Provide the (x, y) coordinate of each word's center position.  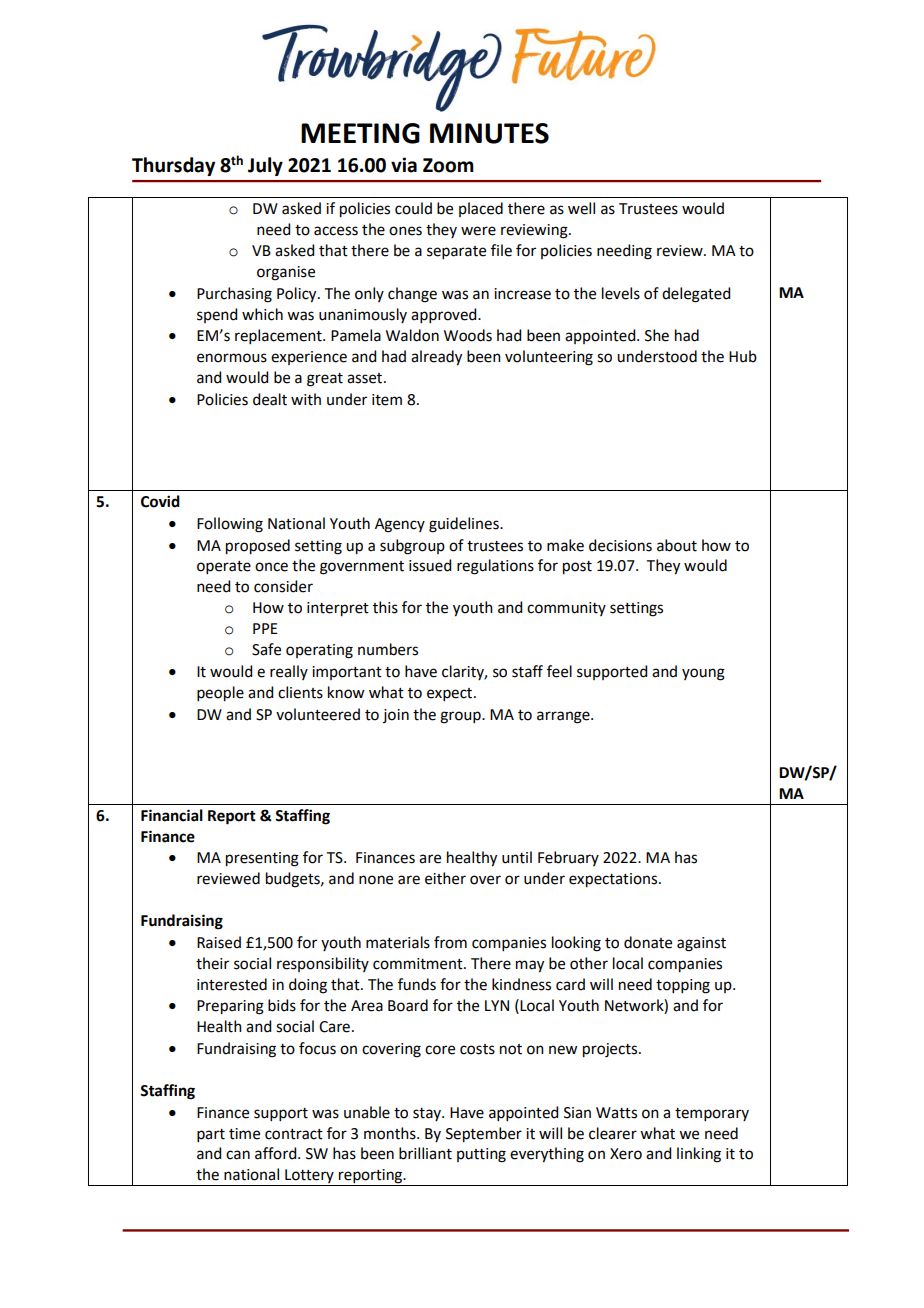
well (581, 208)
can (238, 1155)
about (677, 545)
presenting (262, 859)
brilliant (425, 1153)
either (445, 878)
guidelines (465, 525)
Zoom (448, 165)
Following (230, 525)
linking (699, 1155)
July (265, 166)
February (568, 858)
